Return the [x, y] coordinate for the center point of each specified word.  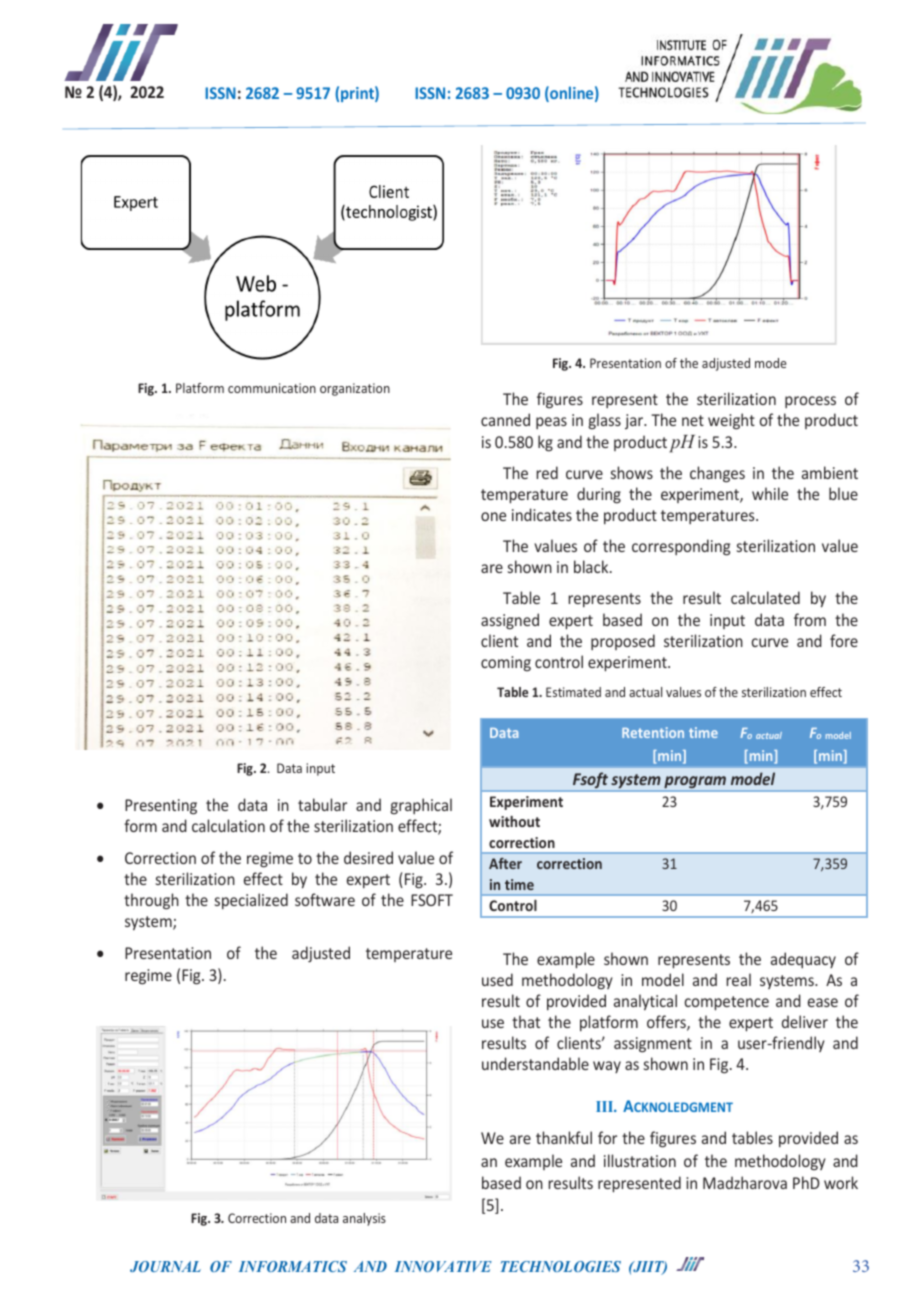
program [695, 783]
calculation [228, 825]
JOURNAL [165, 1266]
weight [731, 421]
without [514, 821]
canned [505, 419]
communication [272, 388]
